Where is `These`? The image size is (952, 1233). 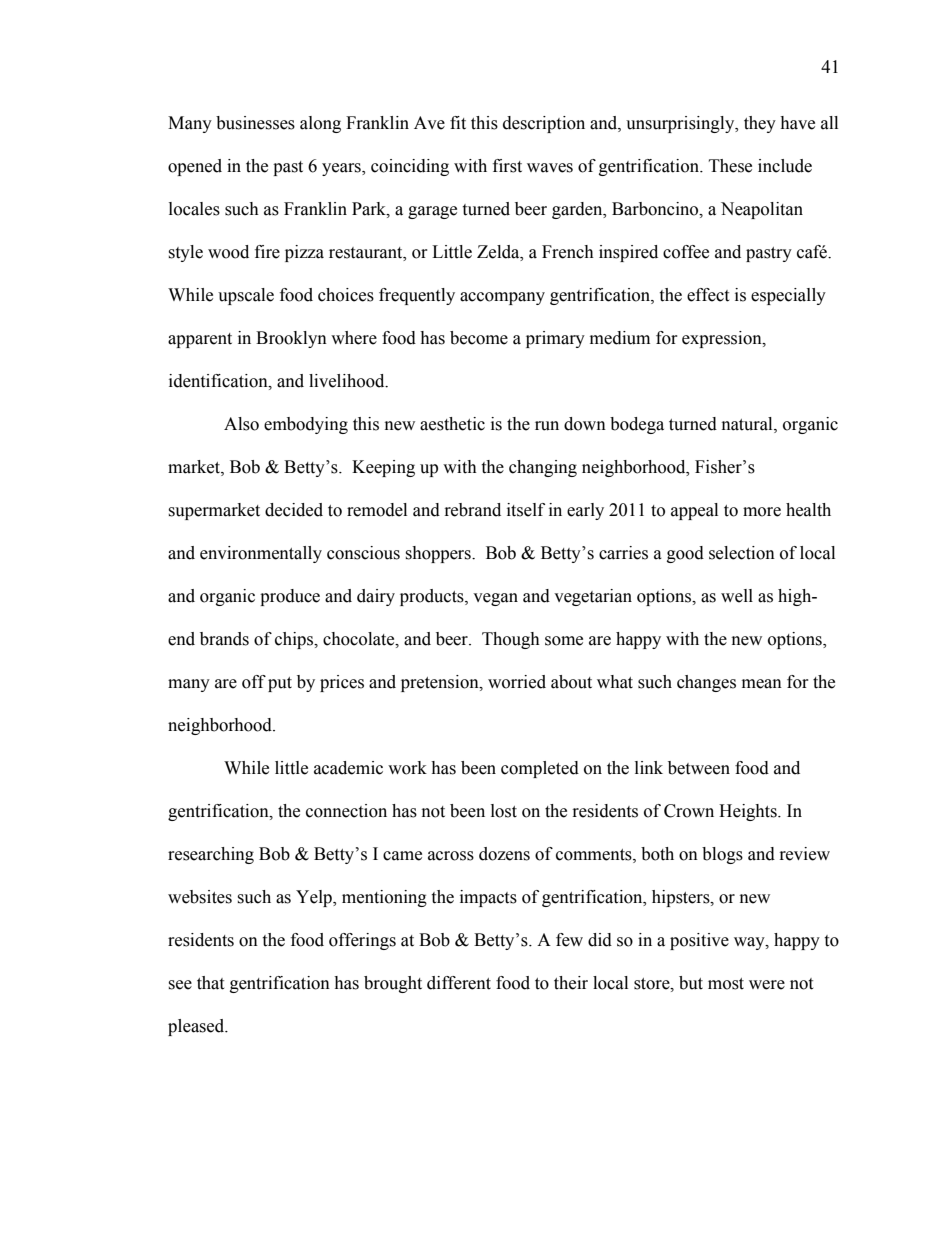
These is located at coordinates (730, 166).
